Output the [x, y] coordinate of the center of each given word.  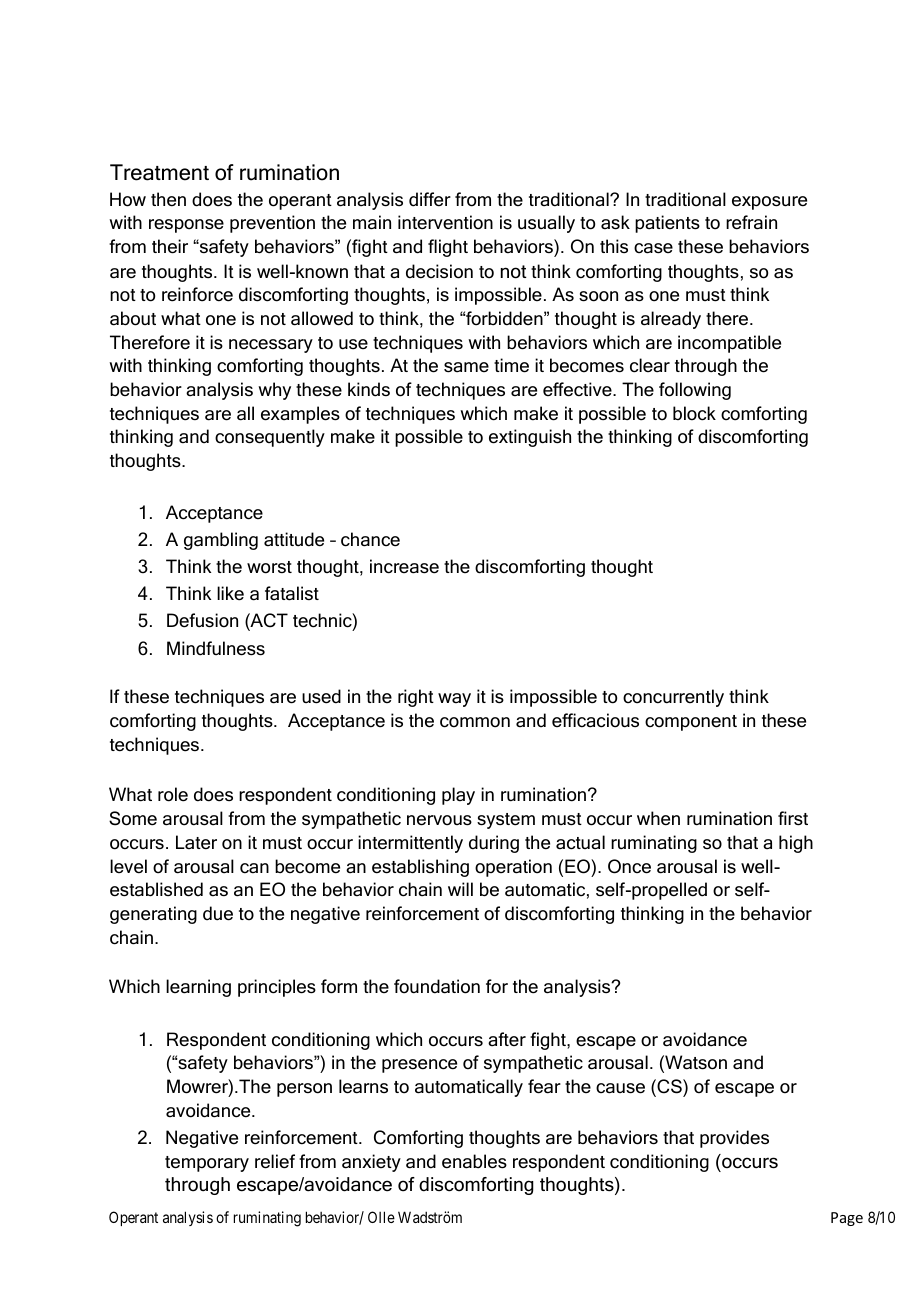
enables [474, 1161]
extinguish [530, 438]
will [460, 889]
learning [198, 988]
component [691, 723]
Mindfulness [216, 648]
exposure [769, 203]
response [186, 226]
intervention [445, 222]
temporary [207, 1164]
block [694, 413]
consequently [270, 438]
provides [734, 1139]
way [454, 700]
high [796, 844]
